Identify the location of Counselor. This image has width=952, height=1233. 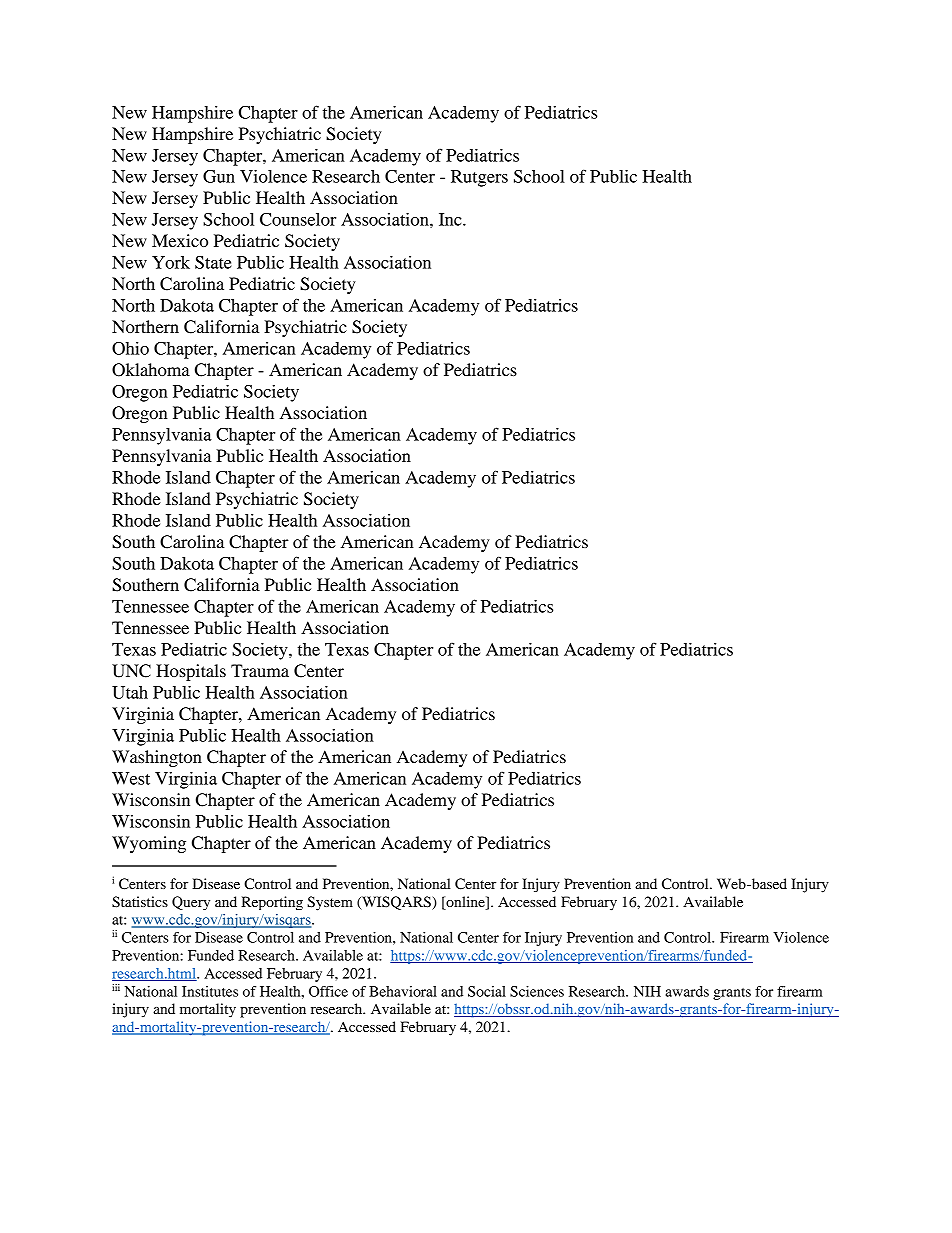
(298, 219).
